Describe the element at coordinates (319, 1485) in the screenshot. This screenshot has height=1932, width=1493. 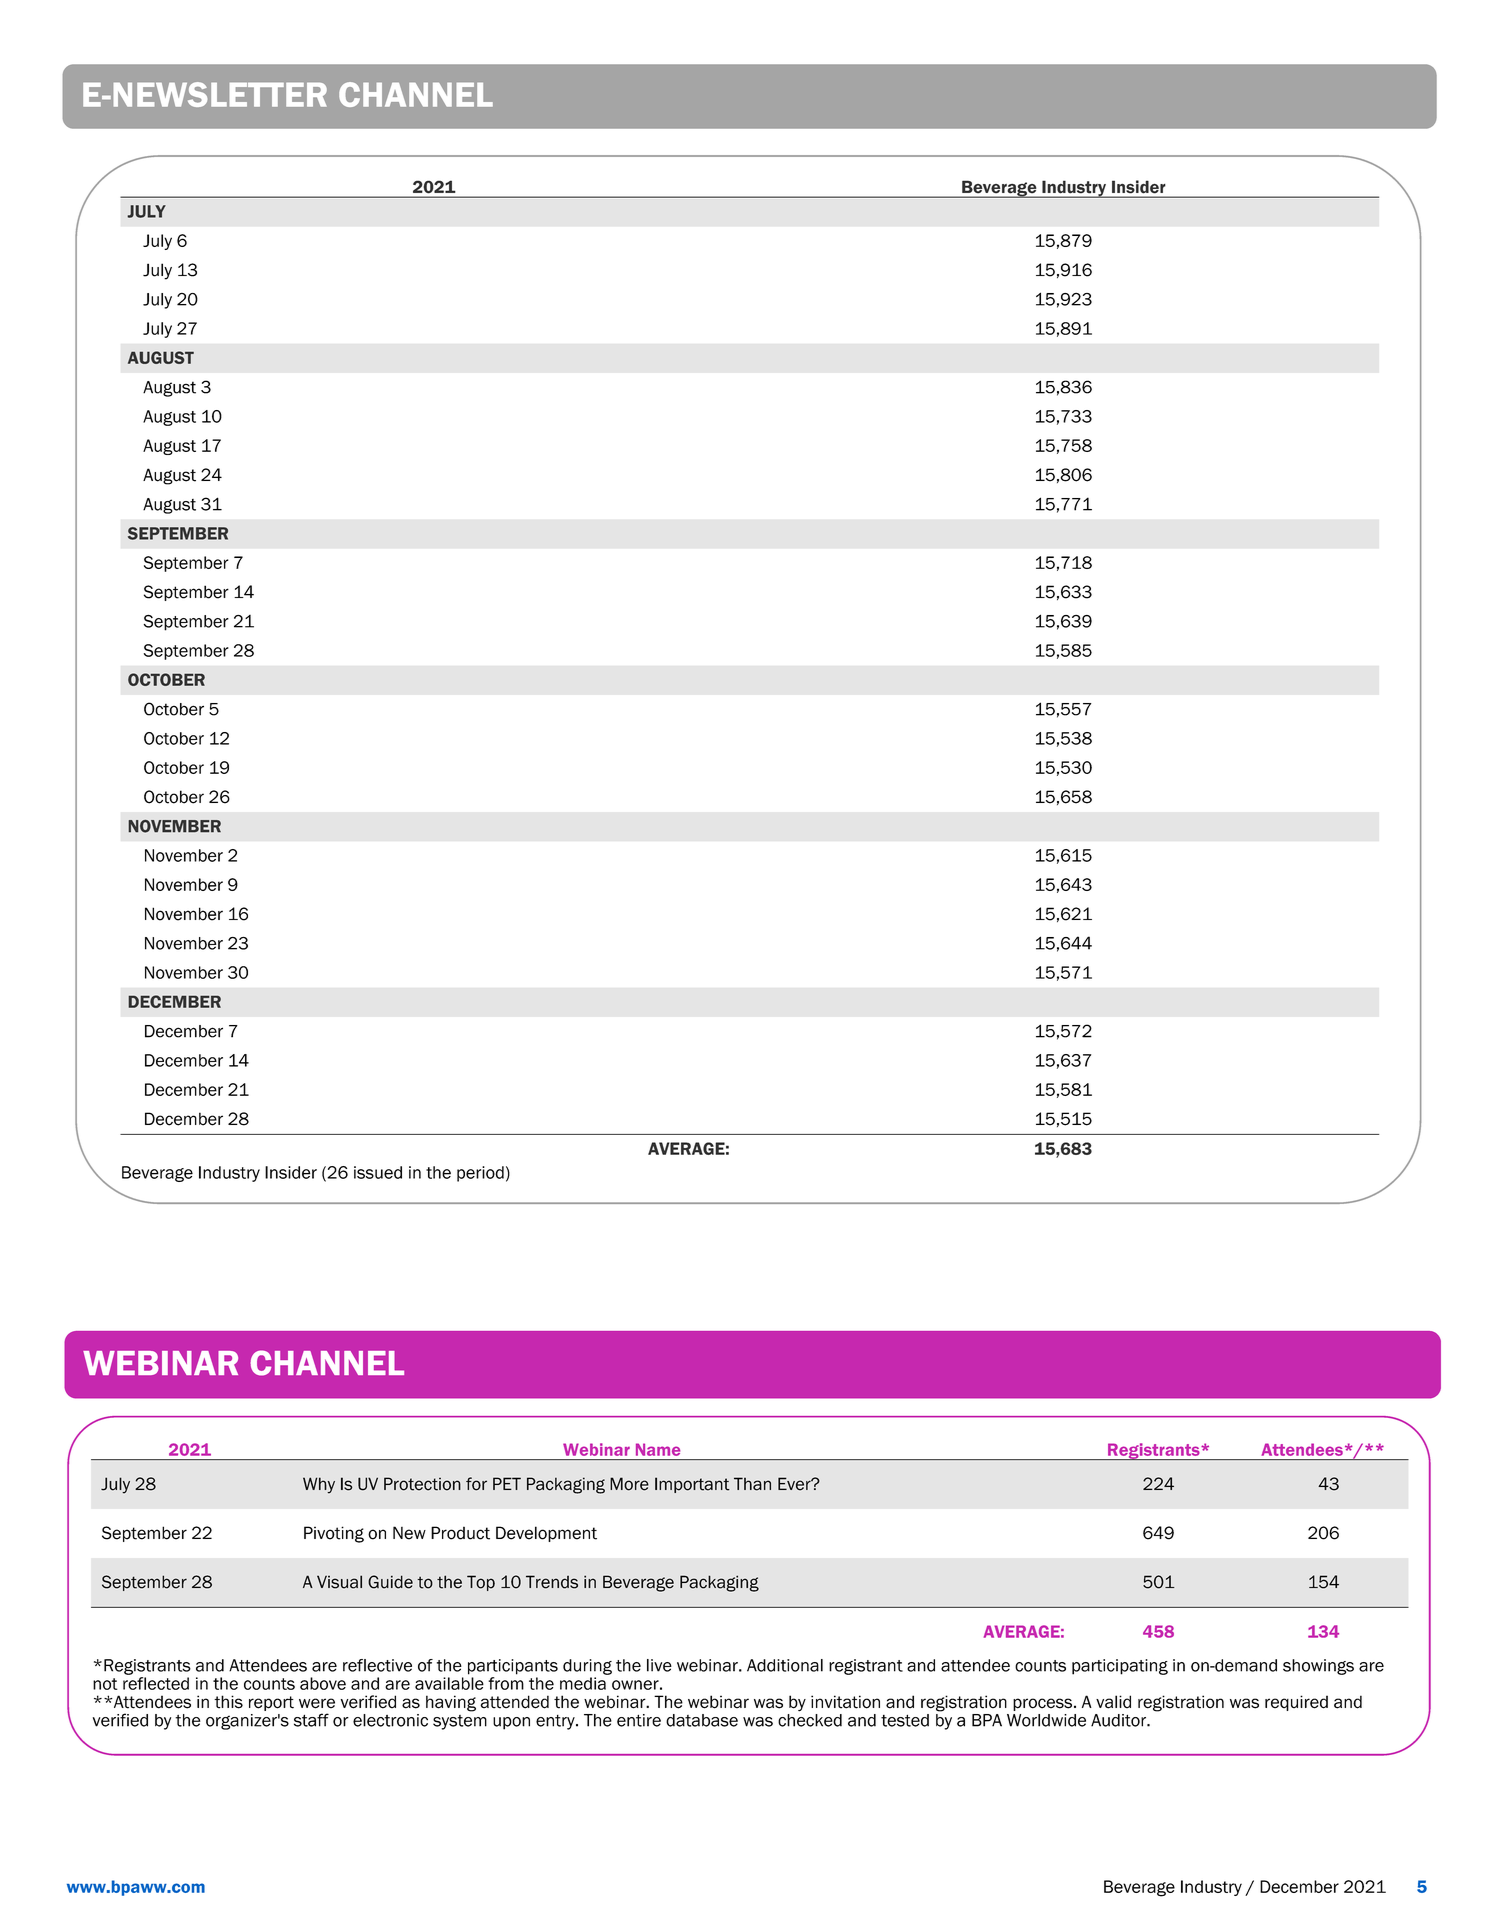
I see `Why` at that location.
